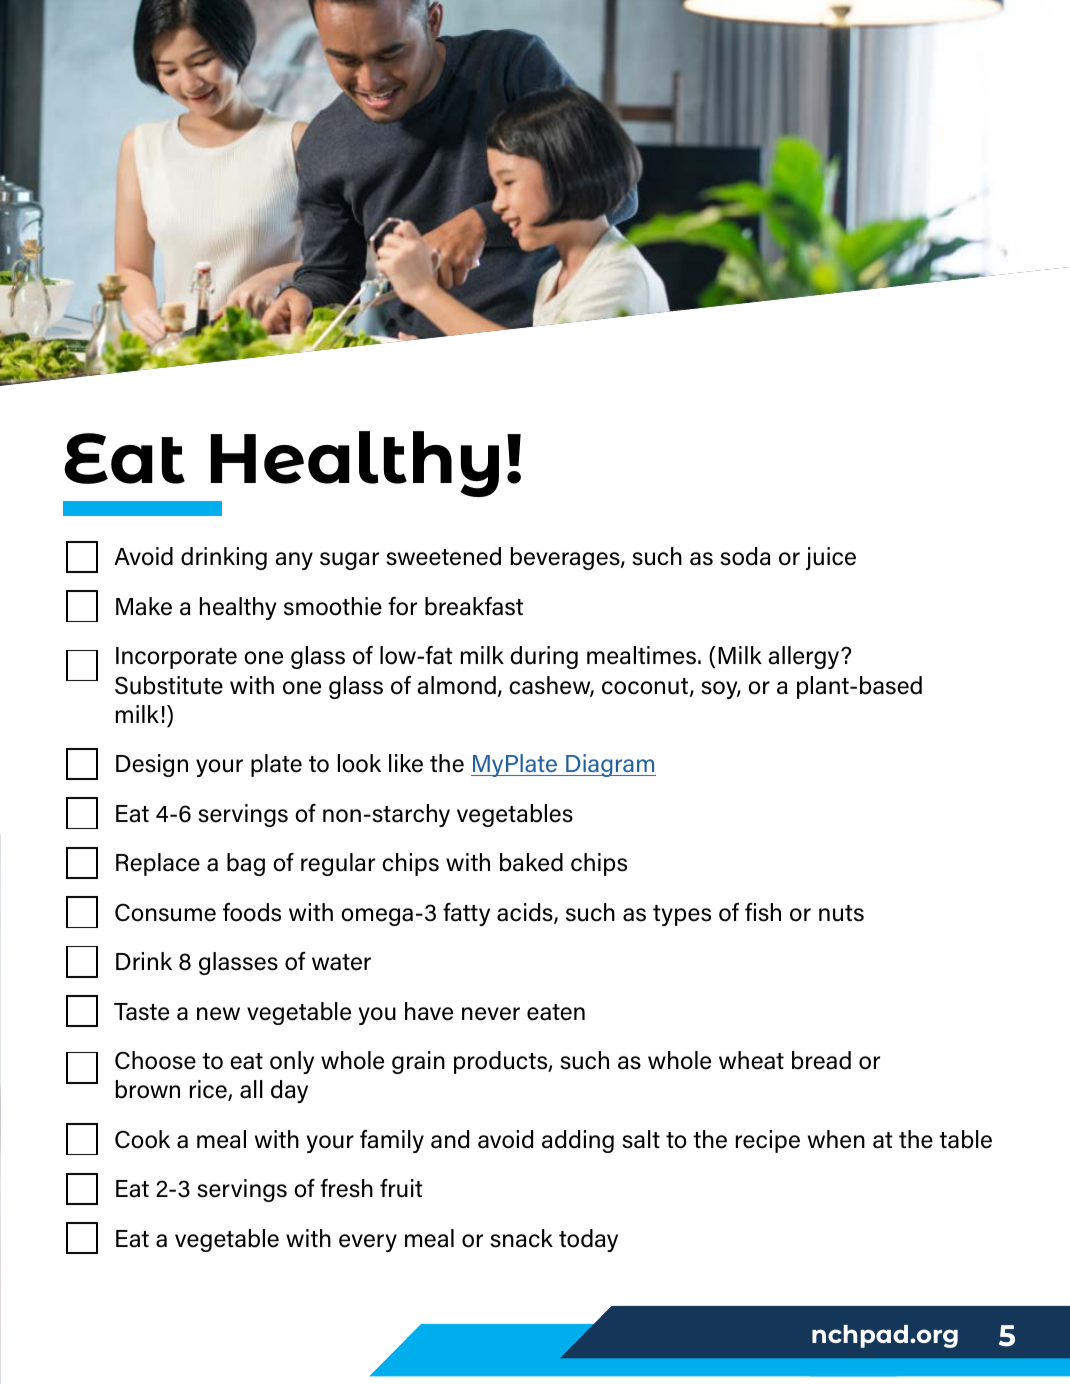  I want to click on Diagram, so click(610, 765).
